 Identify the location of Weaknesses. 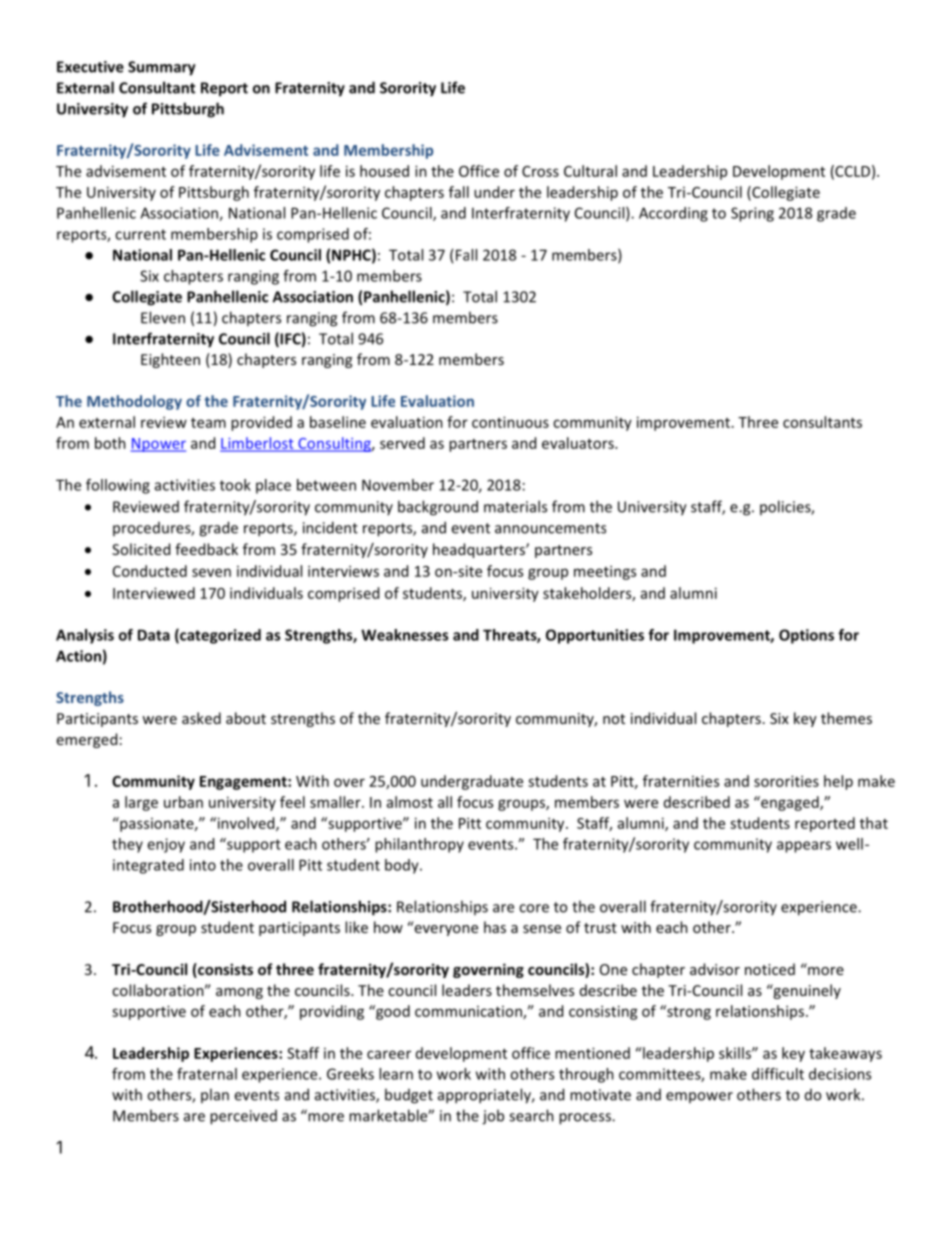
(404, 635).
